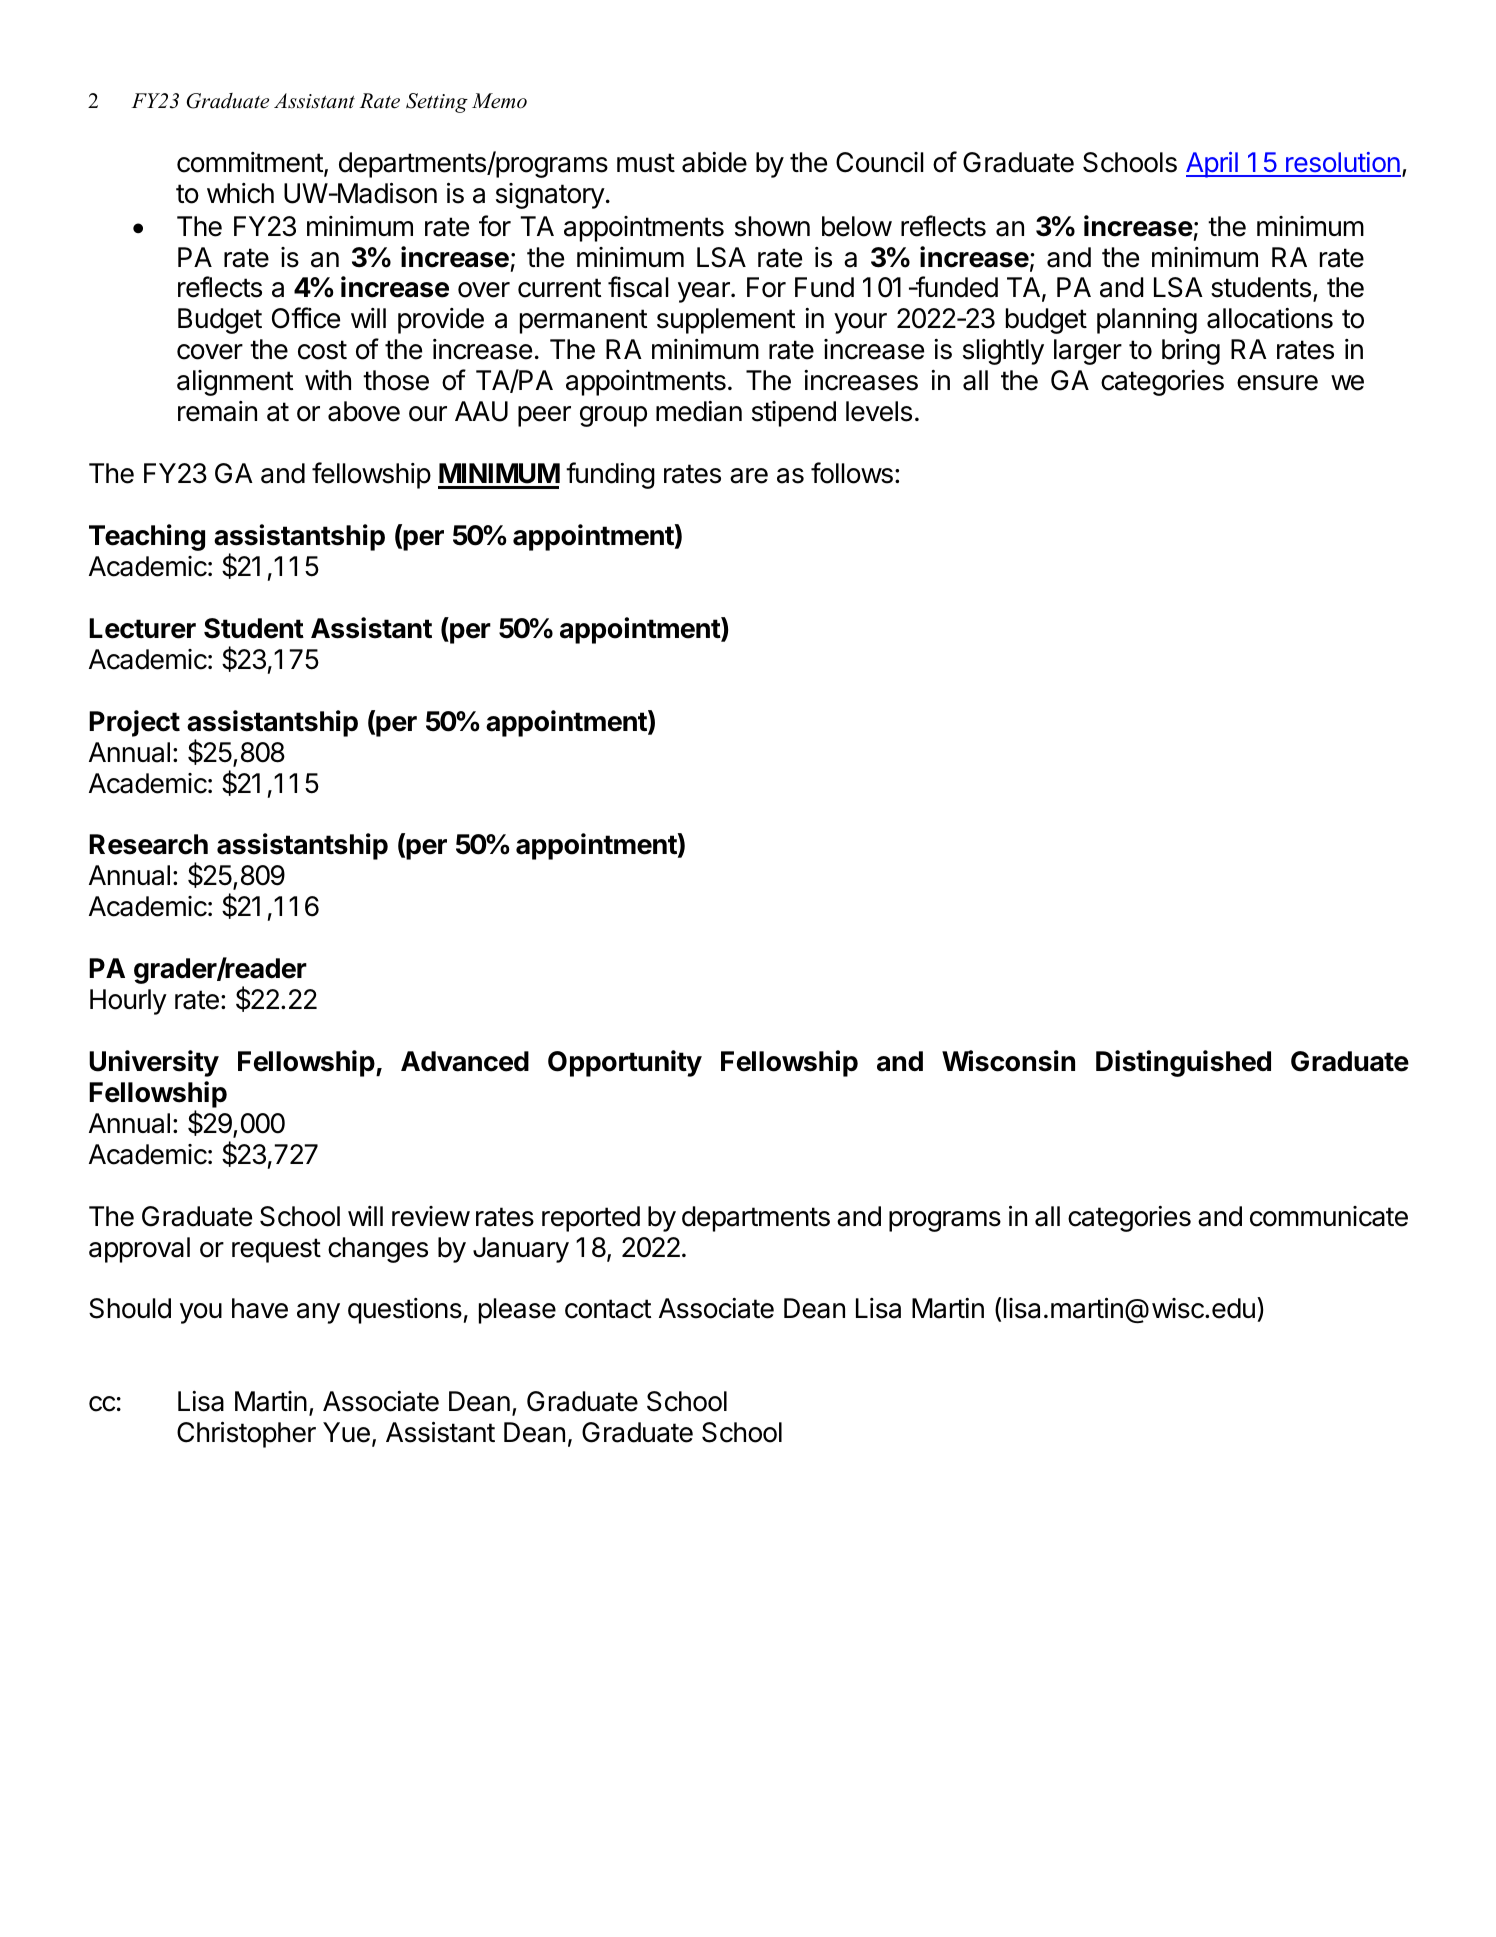 Image resolution: width=1496 pixels, height=1937 pixels. Describe the element at coordinates (714, 162) in the screenshot. I see `abide` at that location.
